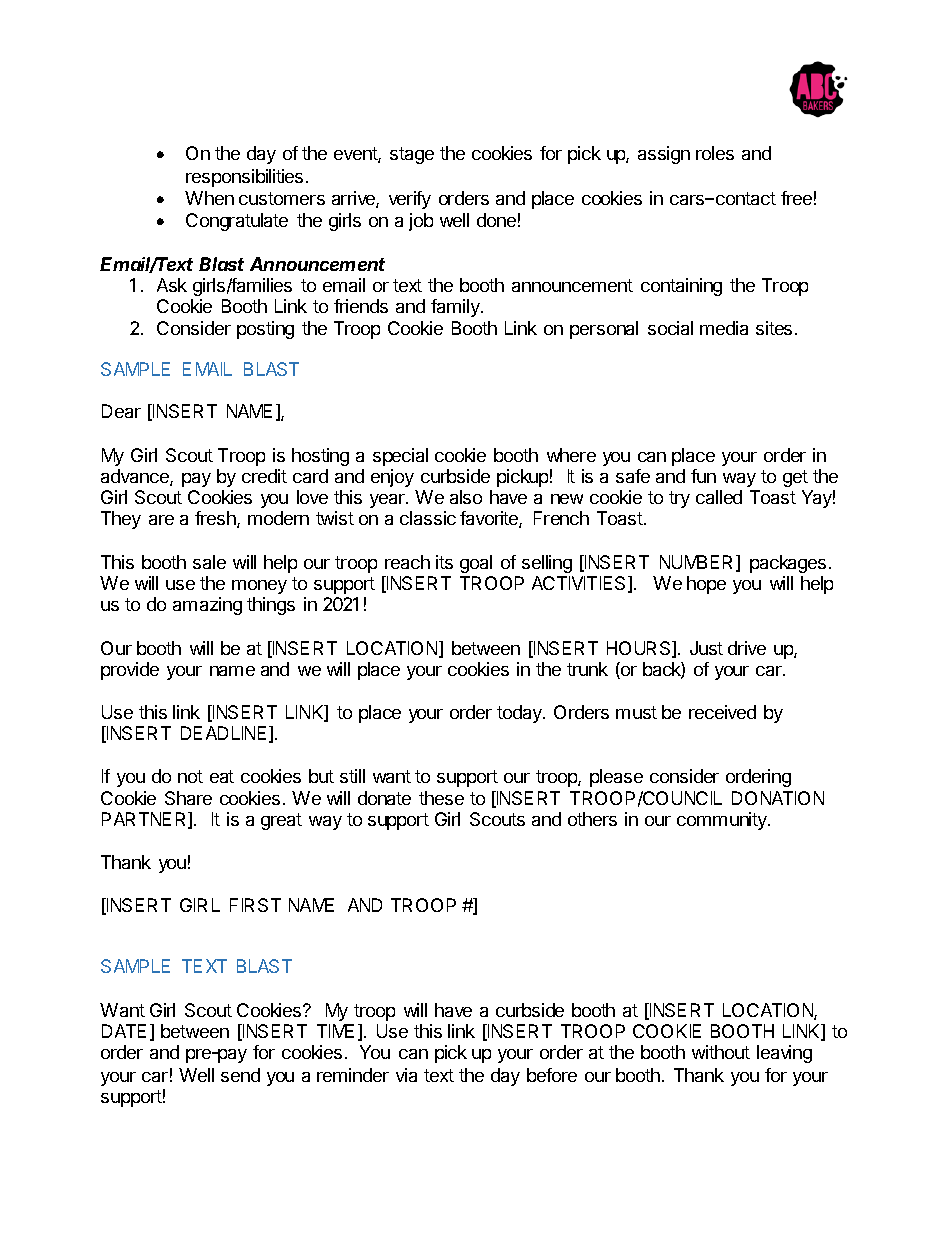  Describe the element at coordinates (441, 798) in the document. I see `these` at that location.
